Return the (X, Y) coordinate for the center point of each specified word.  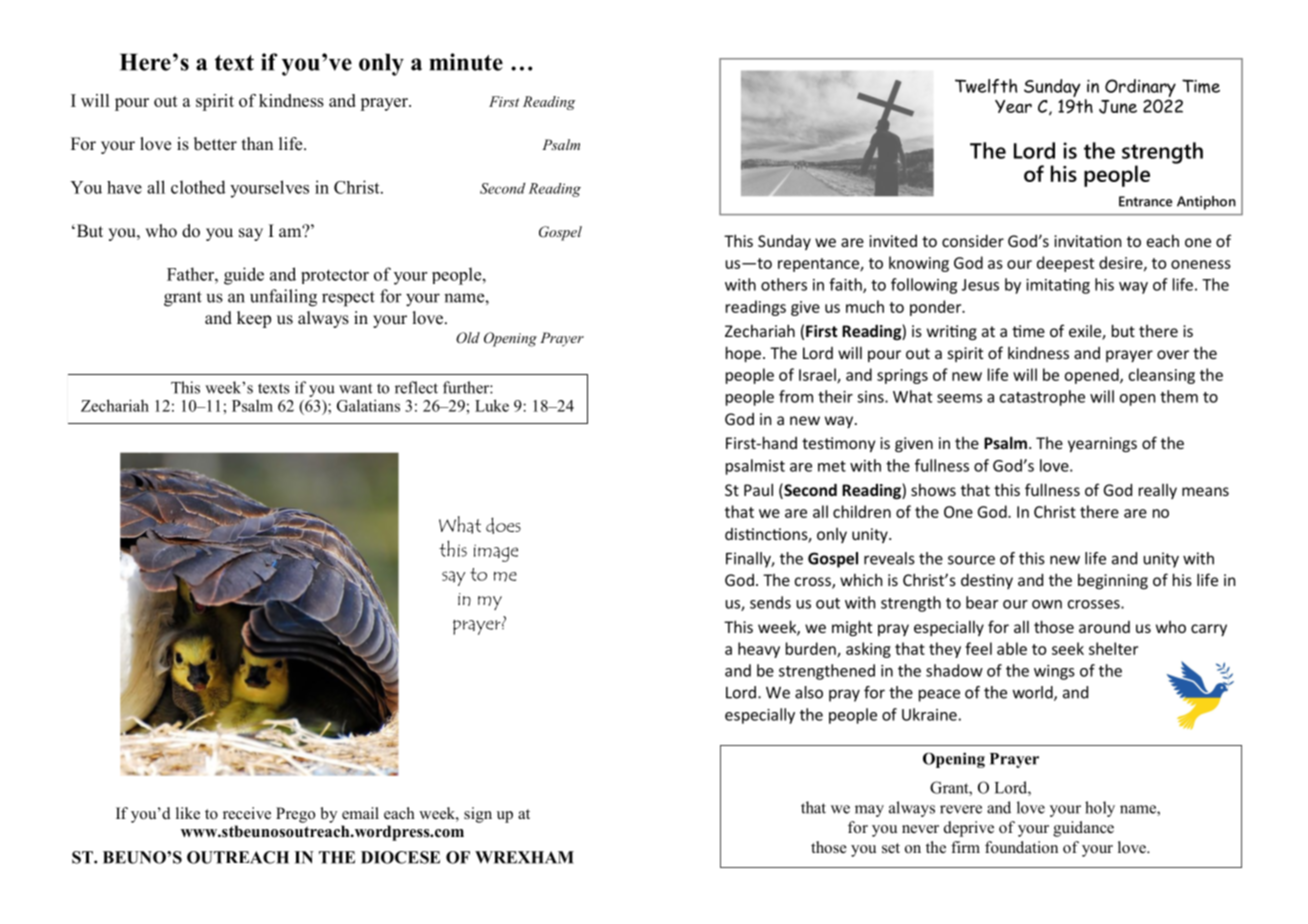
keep (254, 319)
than (257, 143)
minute (466, 62)
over (1173, 354)
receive (247, 813)
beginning (1113, 581)
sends (770, 602)
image (496, 553)
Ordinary (1140, 89)
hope (743, 354)
